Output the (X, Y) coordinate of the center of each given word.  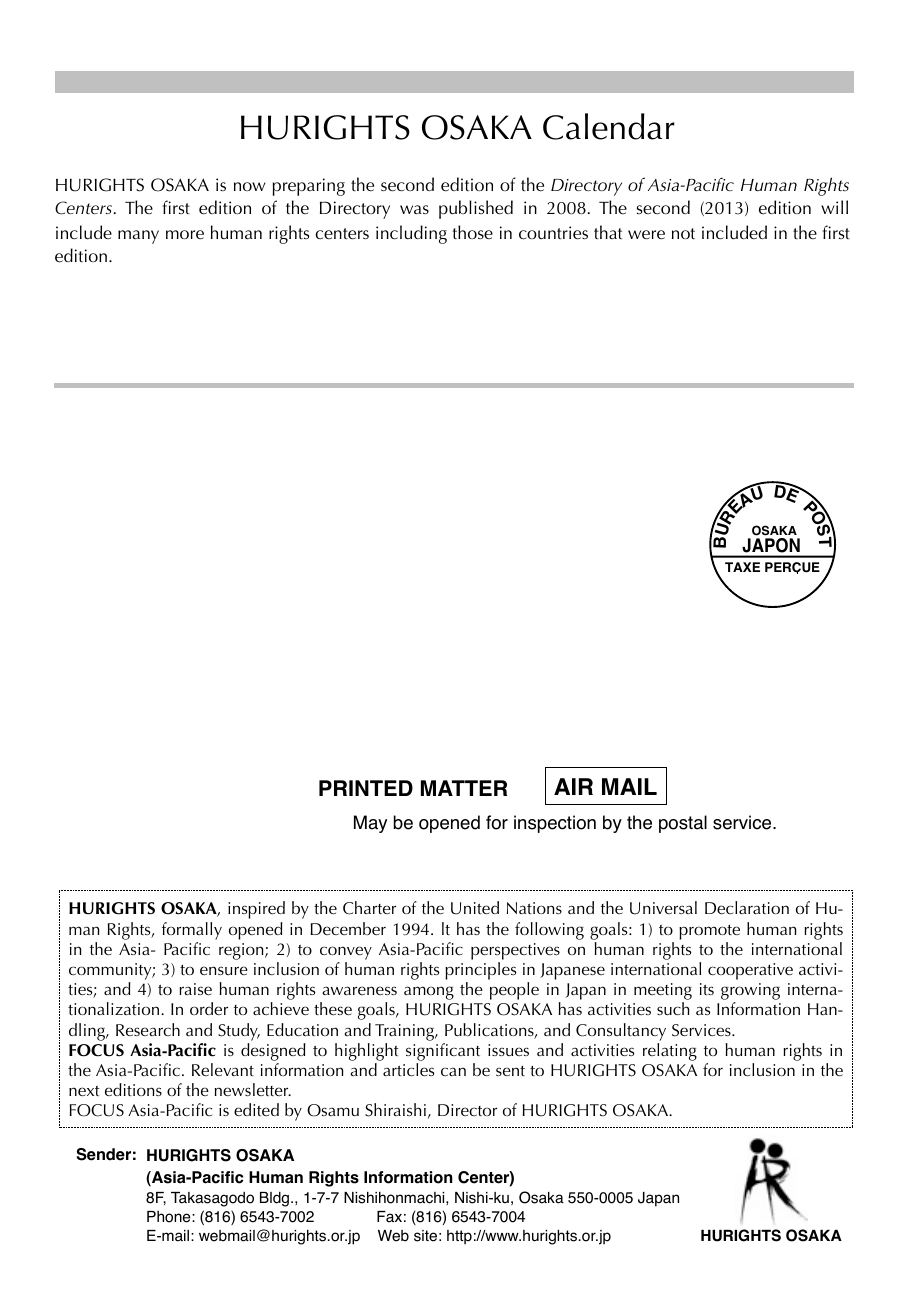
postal (683, 824)
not (683, 233)
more (185, 235)
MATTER (464, 788)
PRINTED (366, 788)
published (476, 209)
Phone (170, 1217)
